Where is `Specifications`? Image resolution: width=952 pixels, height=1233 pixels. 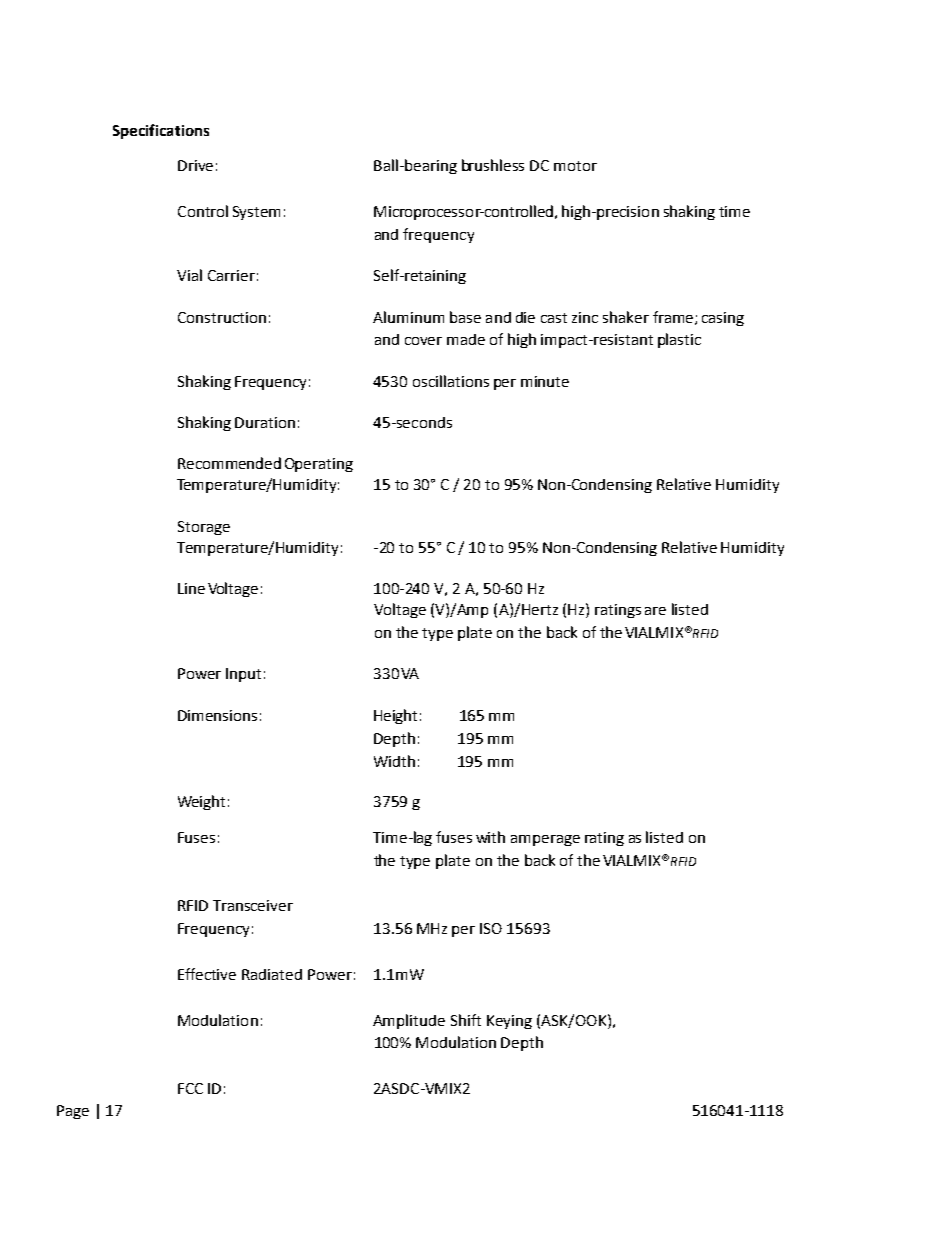
Specifications is located at coordinates (161, 131).
